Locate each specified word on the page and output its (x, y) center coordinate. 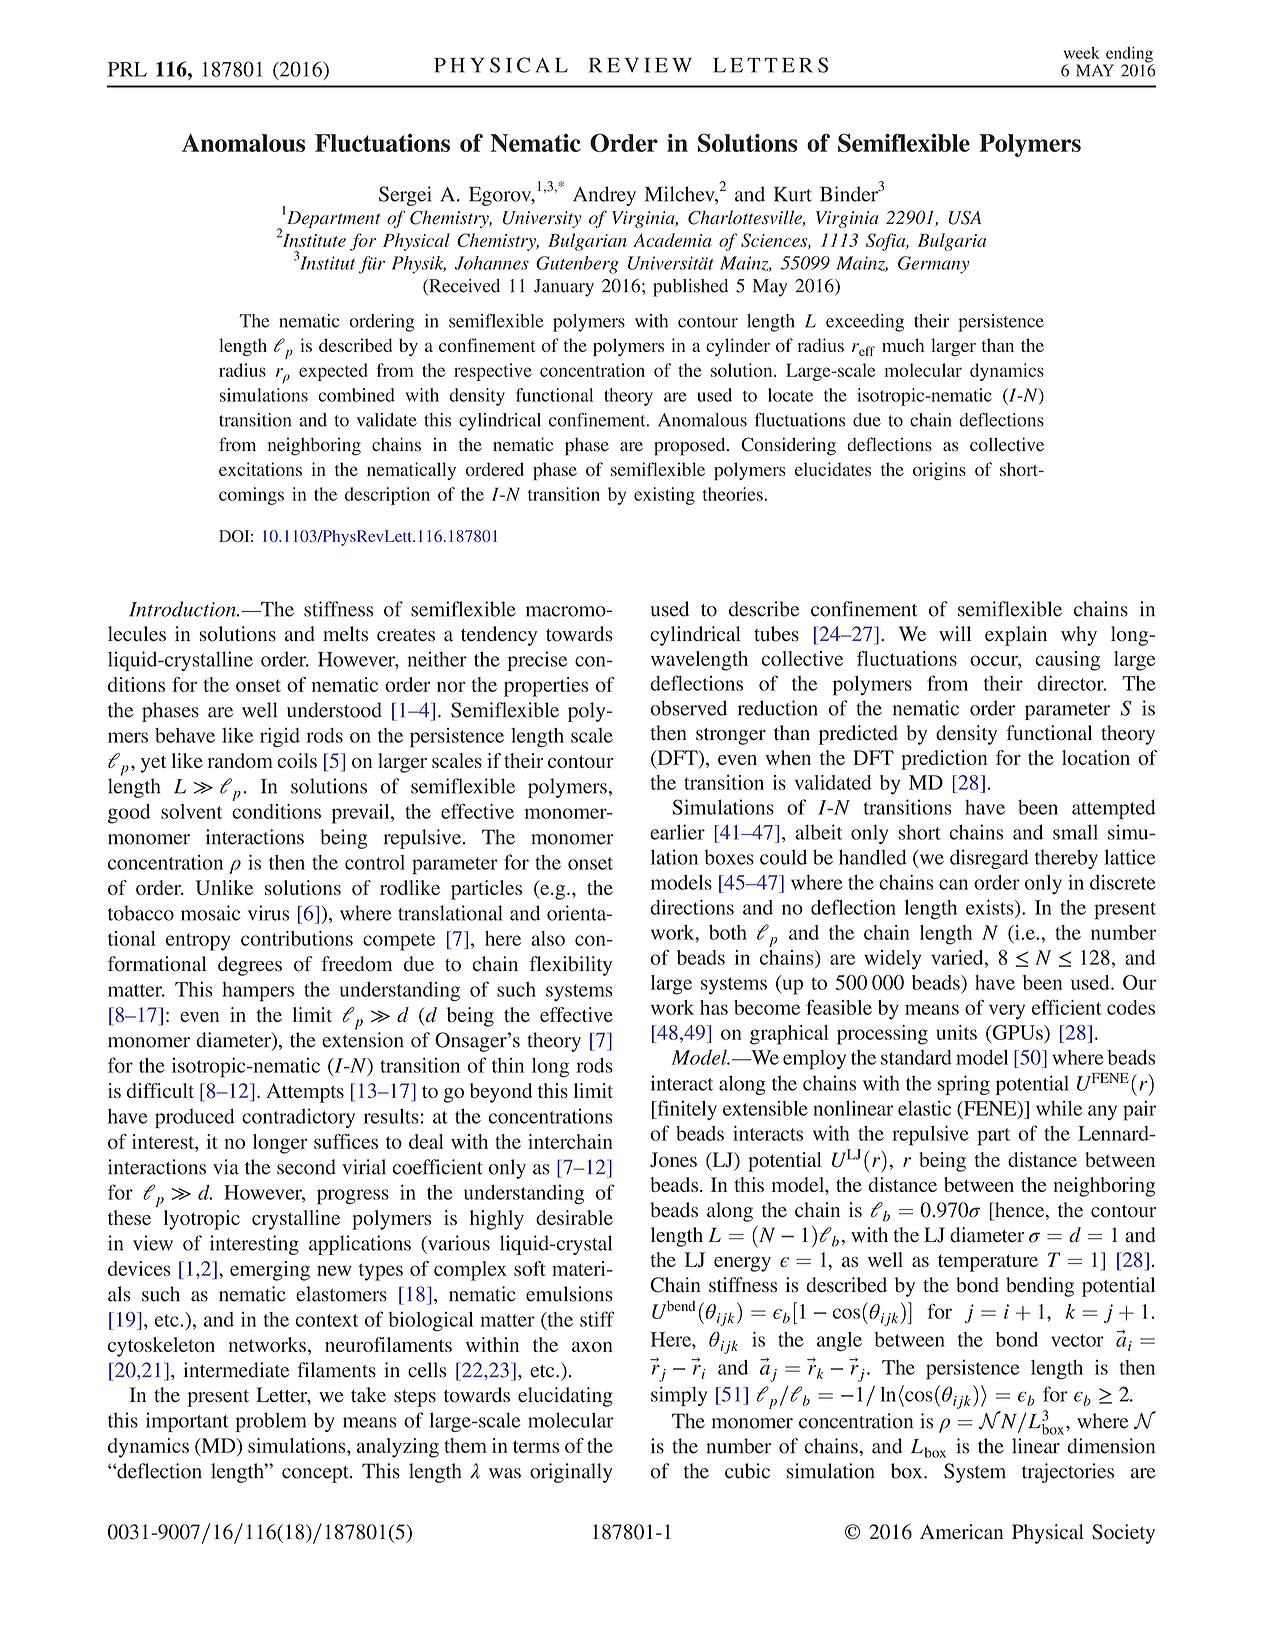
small (1075, 832)
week (1082, 52)
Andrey (604, 196)
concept (316, 1474)
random (240, 760)
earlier (677, 832)
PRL (127, 69)
